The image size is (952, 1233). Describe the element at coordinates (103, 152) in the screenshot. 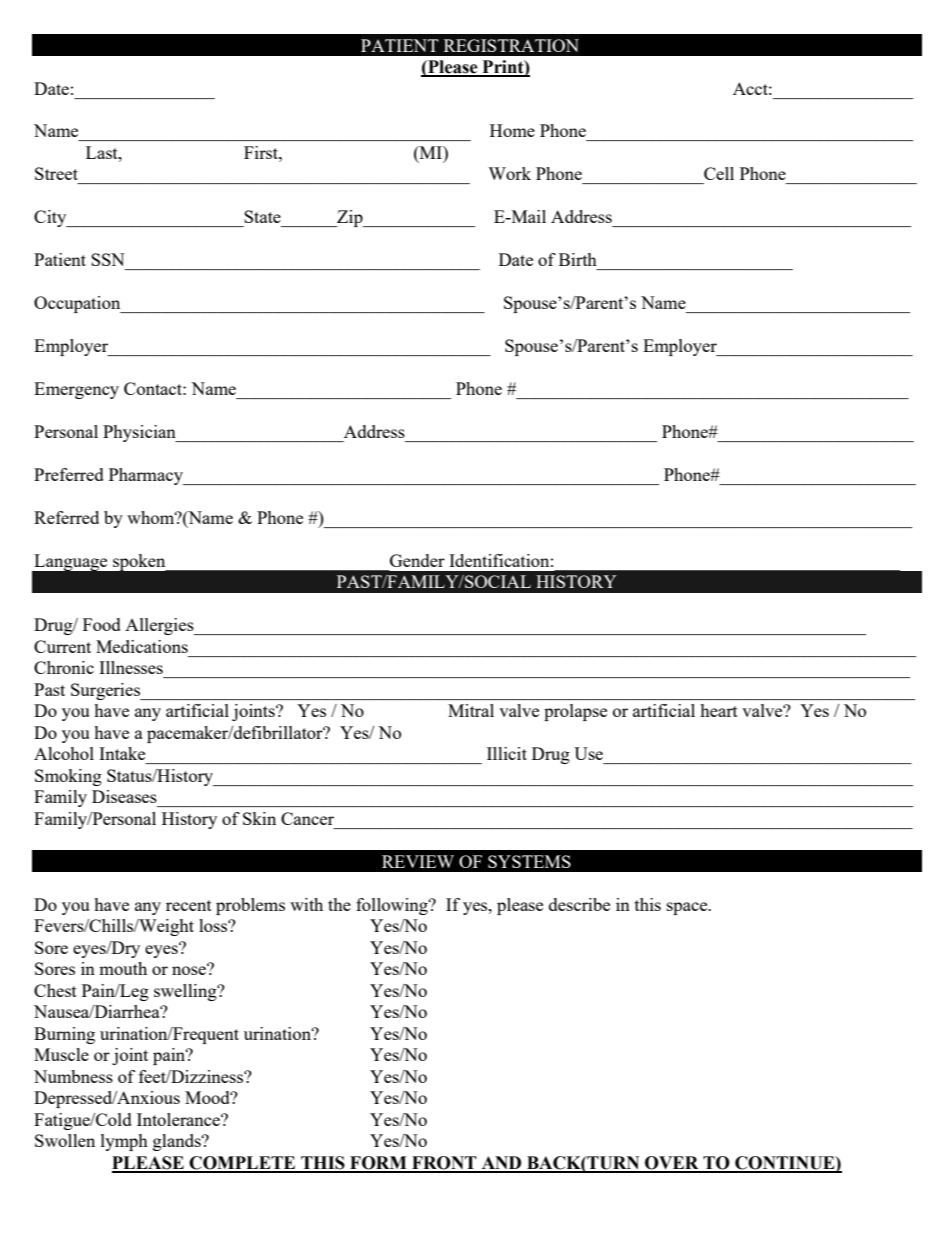

I see `Last` at that location.
